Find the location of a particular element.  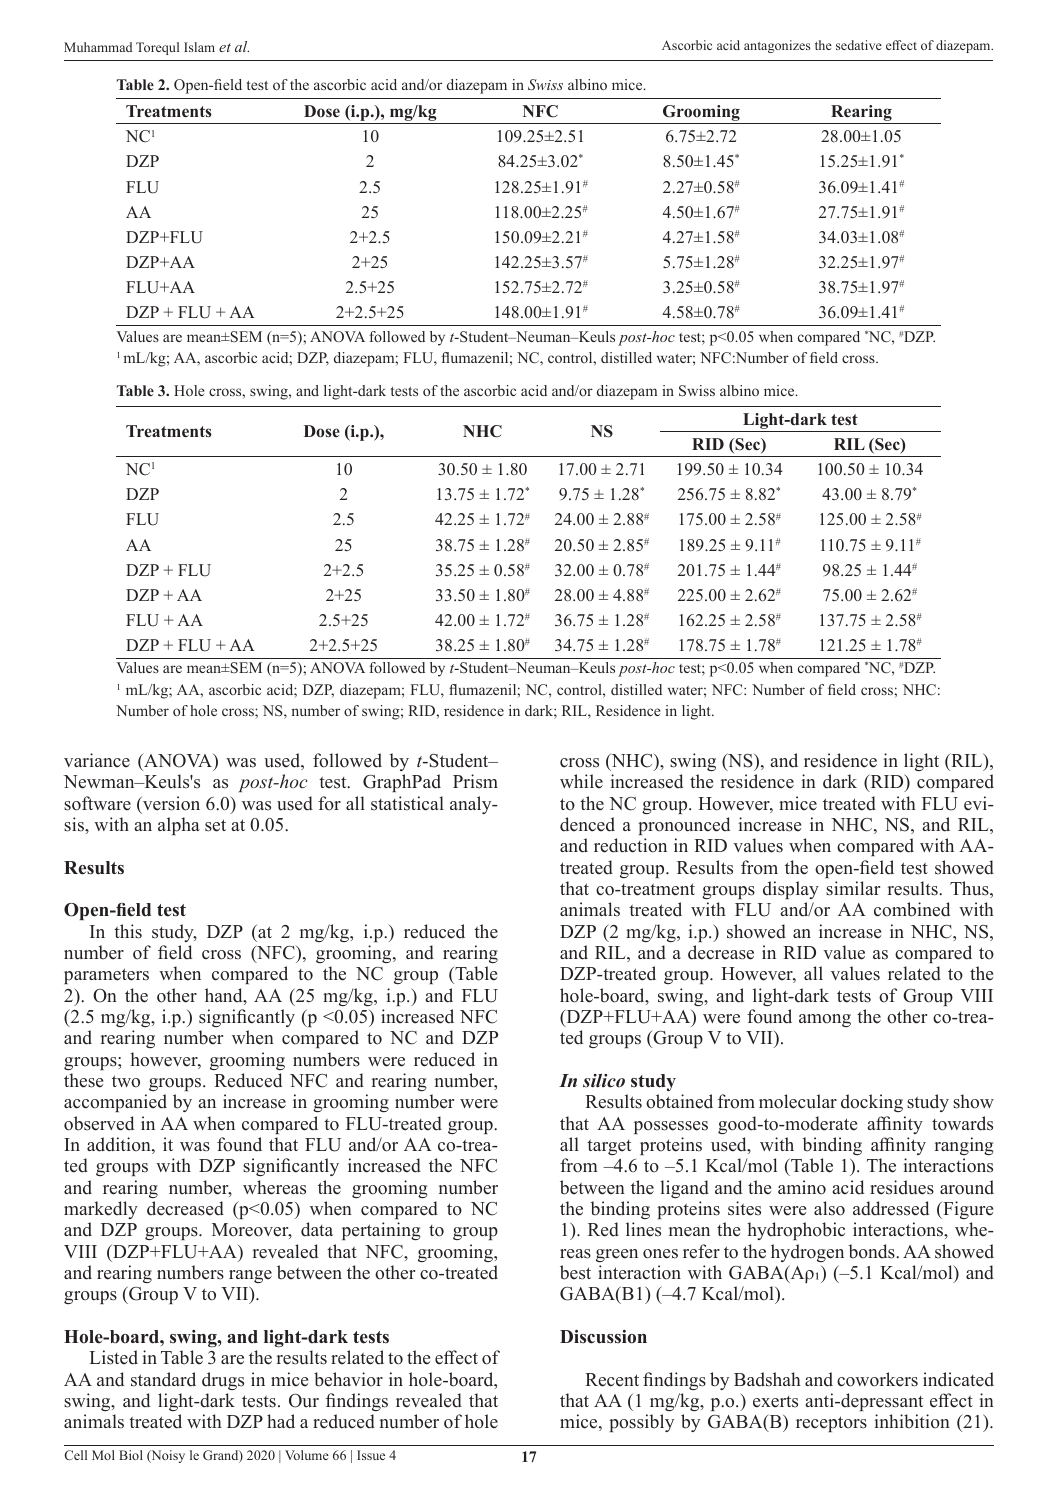

receptors is located at coordinates (831, 1424).
